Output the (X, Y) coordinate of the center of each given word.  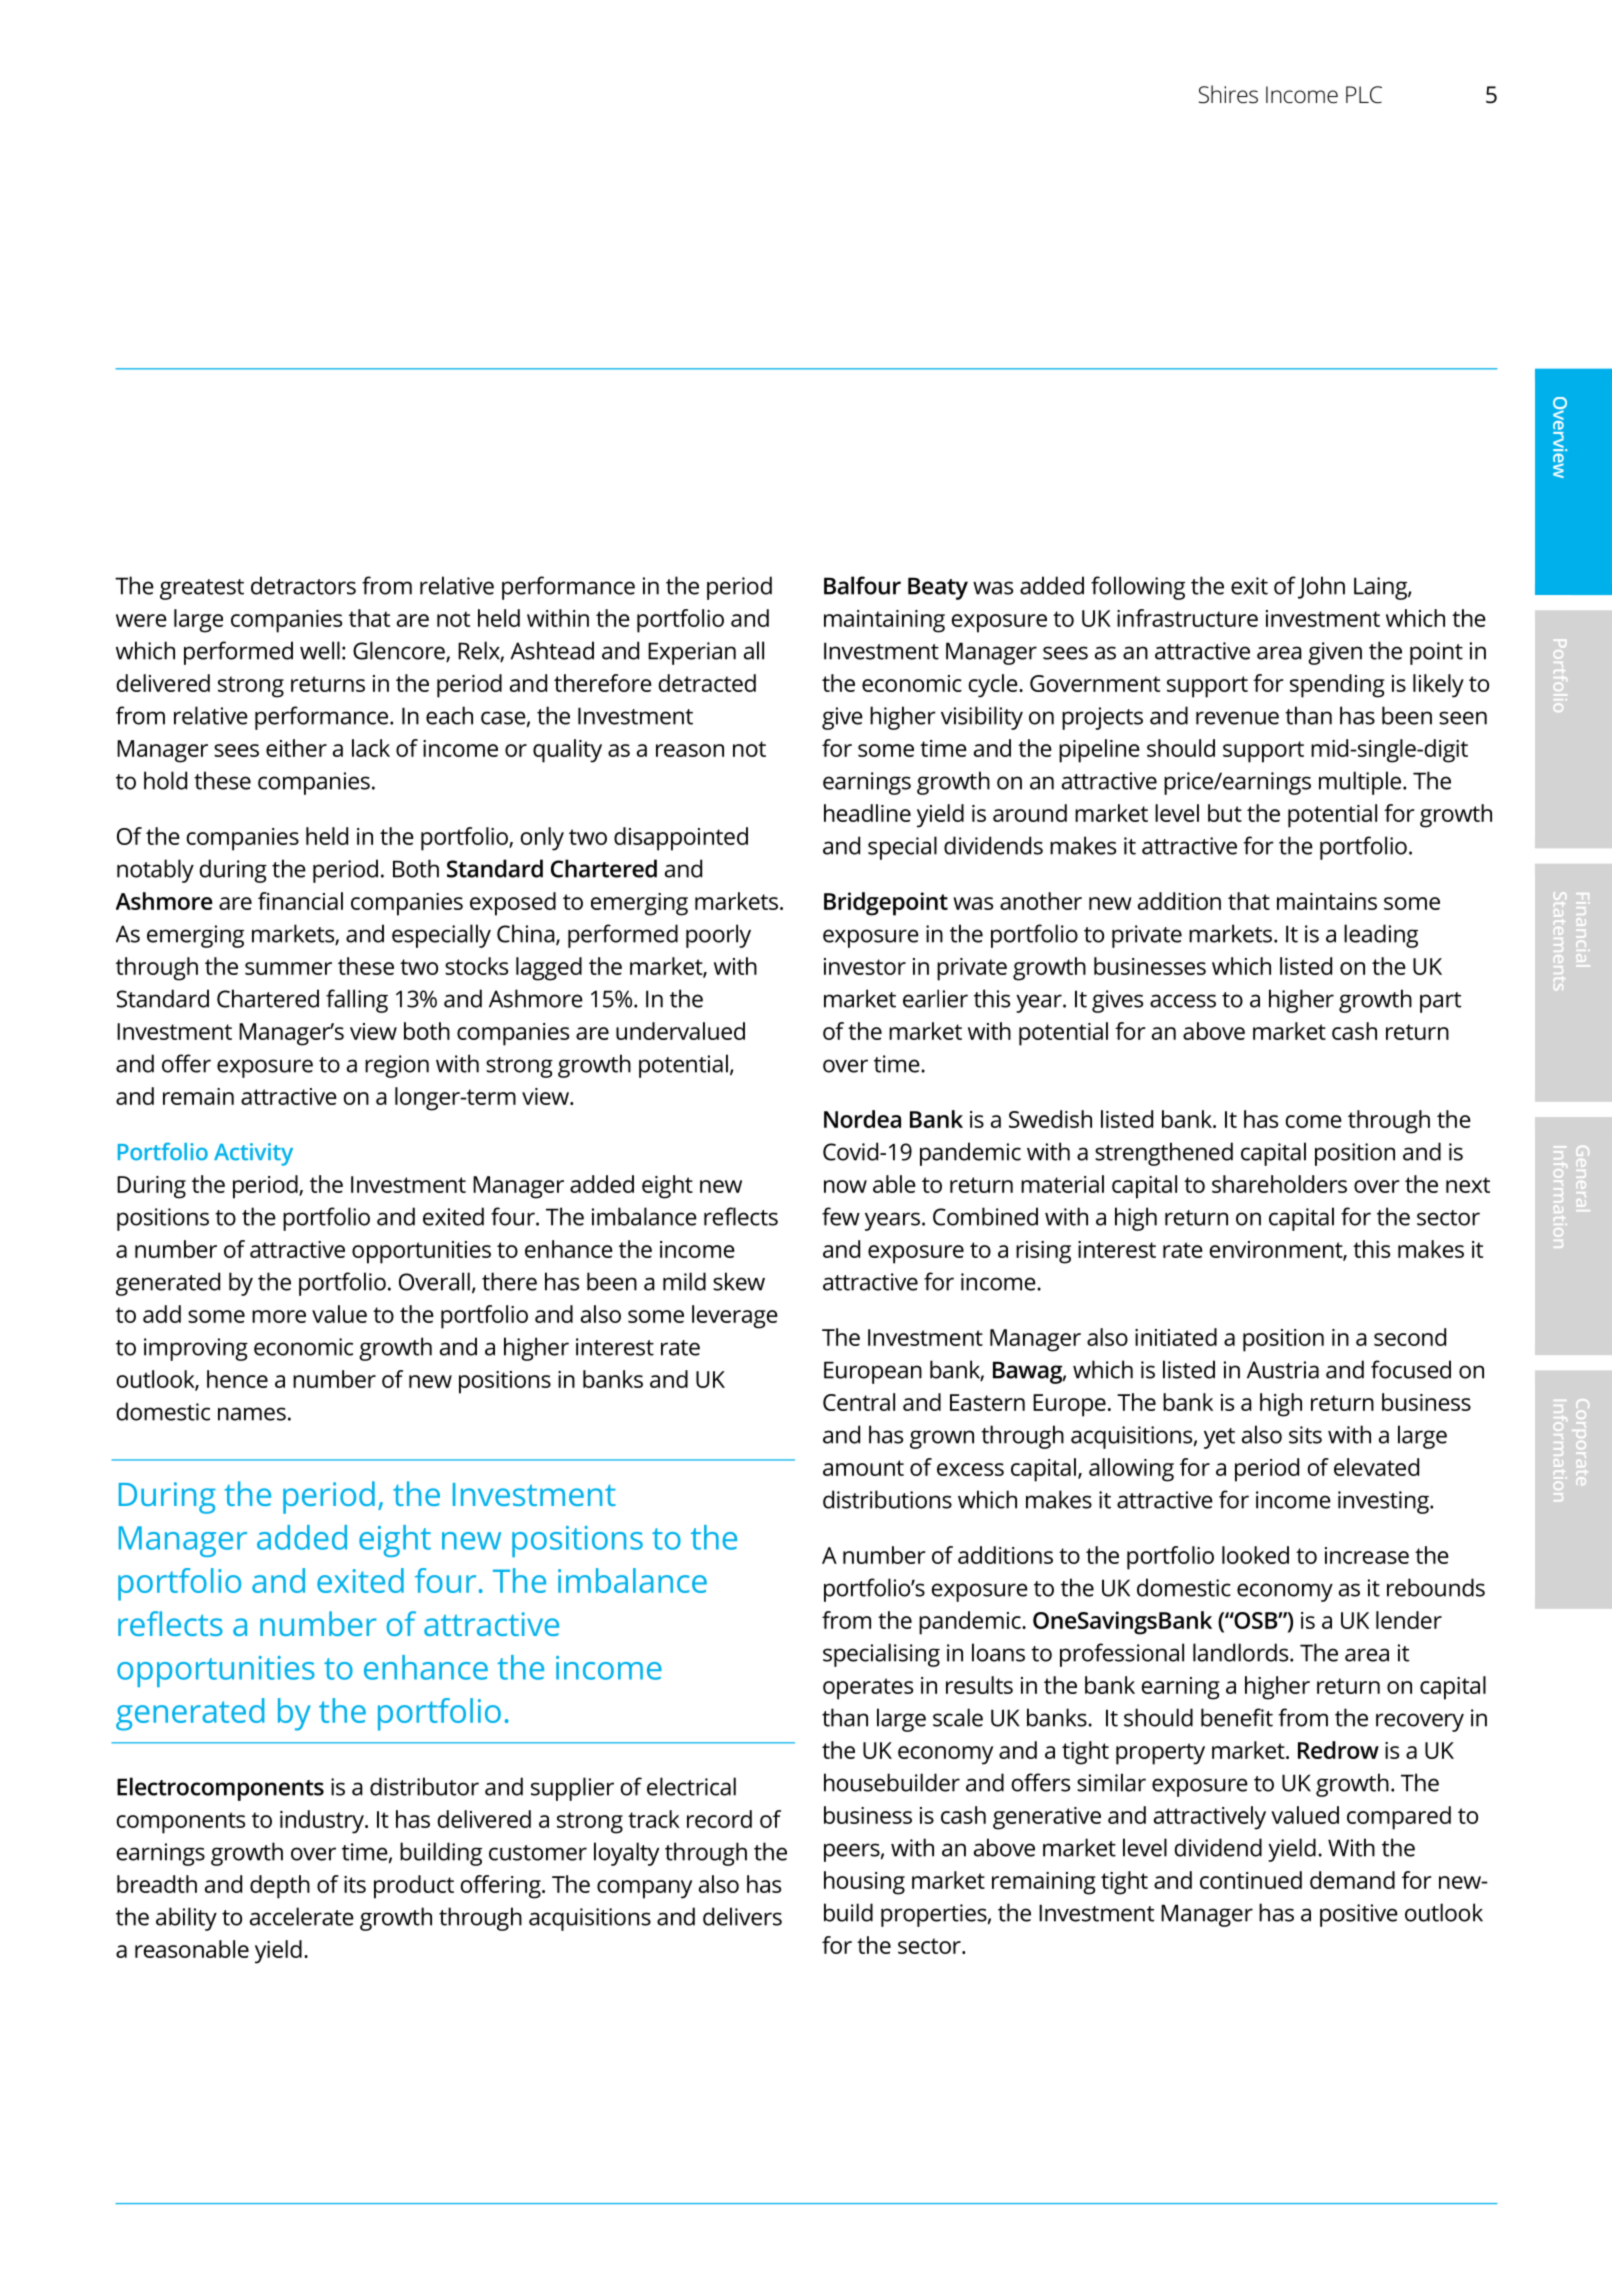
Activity (253, 1154)
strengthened (1164, 1154)
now (845, 1186)
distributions (887, 1499)
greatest (202, 589)
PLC (1364, 95)
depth (280, 1887)
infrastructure (1187, 618)
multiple (1361, 783)
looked (1255, 1555)
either (296, 748)
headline (867, 813)
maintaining (884, 621)
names (252, 1414)
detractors (303, 585)
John (1321, 587)
